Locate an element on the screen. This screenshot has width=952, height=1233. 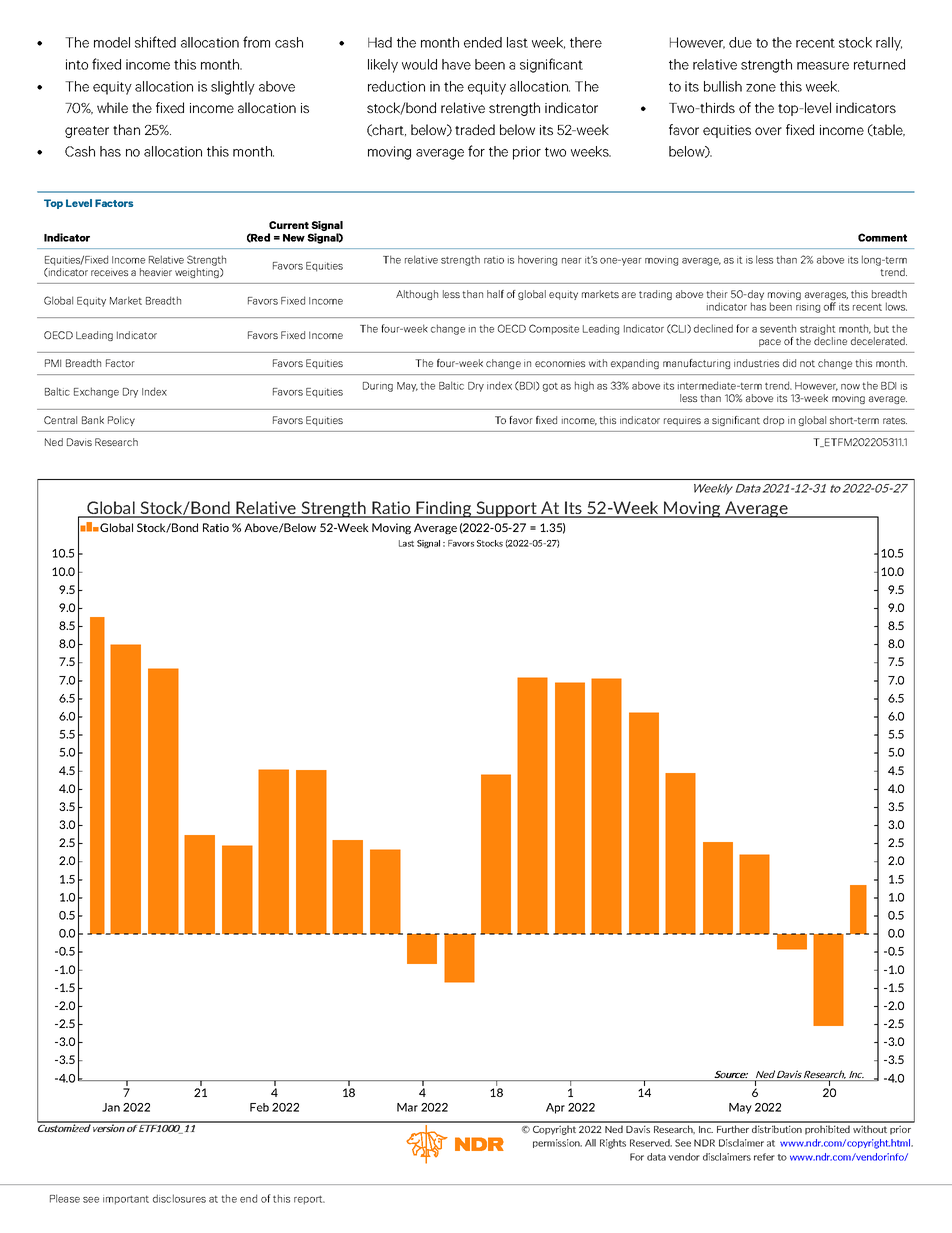
permission is located at coordinates (557, 1143).
